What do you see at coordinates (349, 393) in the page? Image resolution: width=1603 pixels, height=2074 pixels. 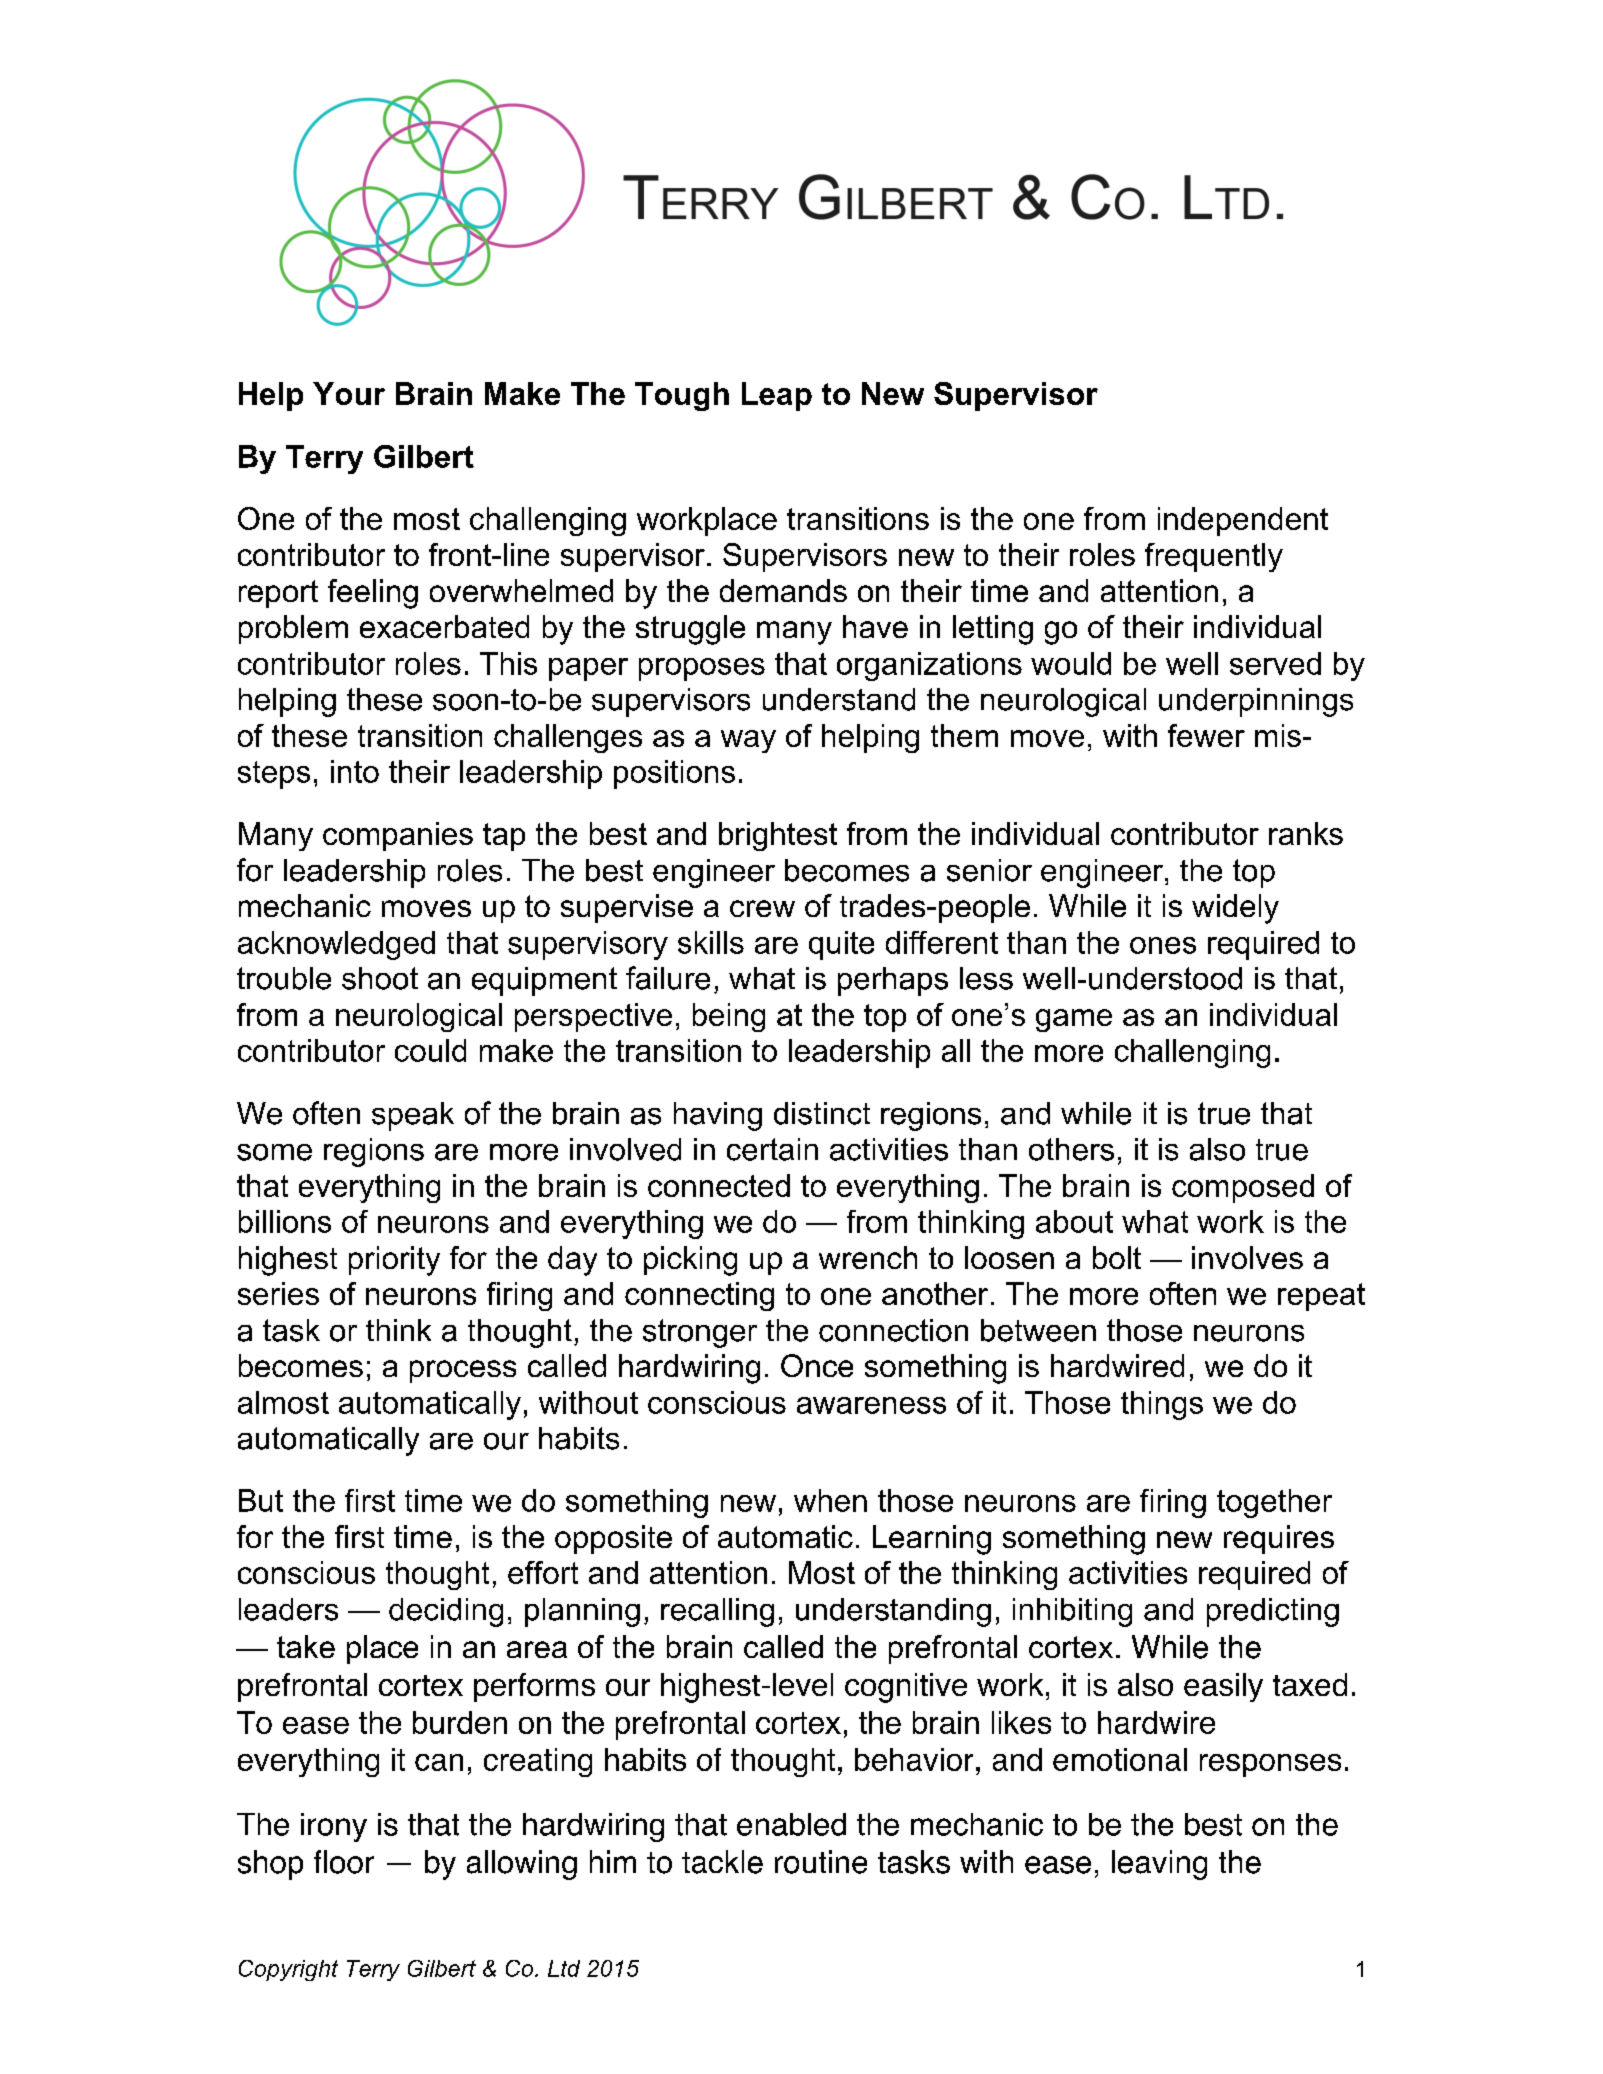 I see `Your` at bounding box center [349, 393].
